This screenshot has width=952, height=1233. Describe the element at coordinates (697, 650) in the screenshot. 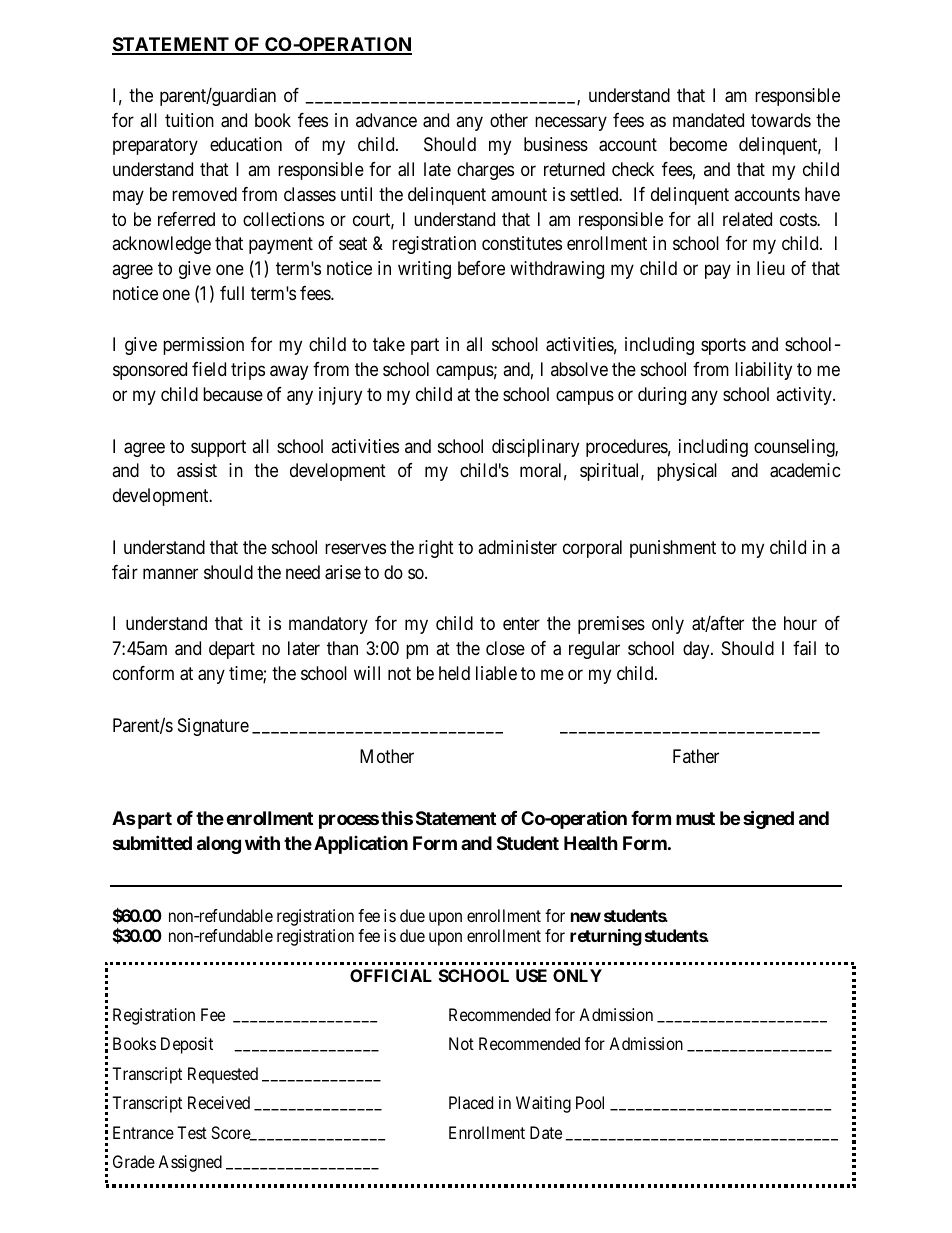

I see `day` at that location.
